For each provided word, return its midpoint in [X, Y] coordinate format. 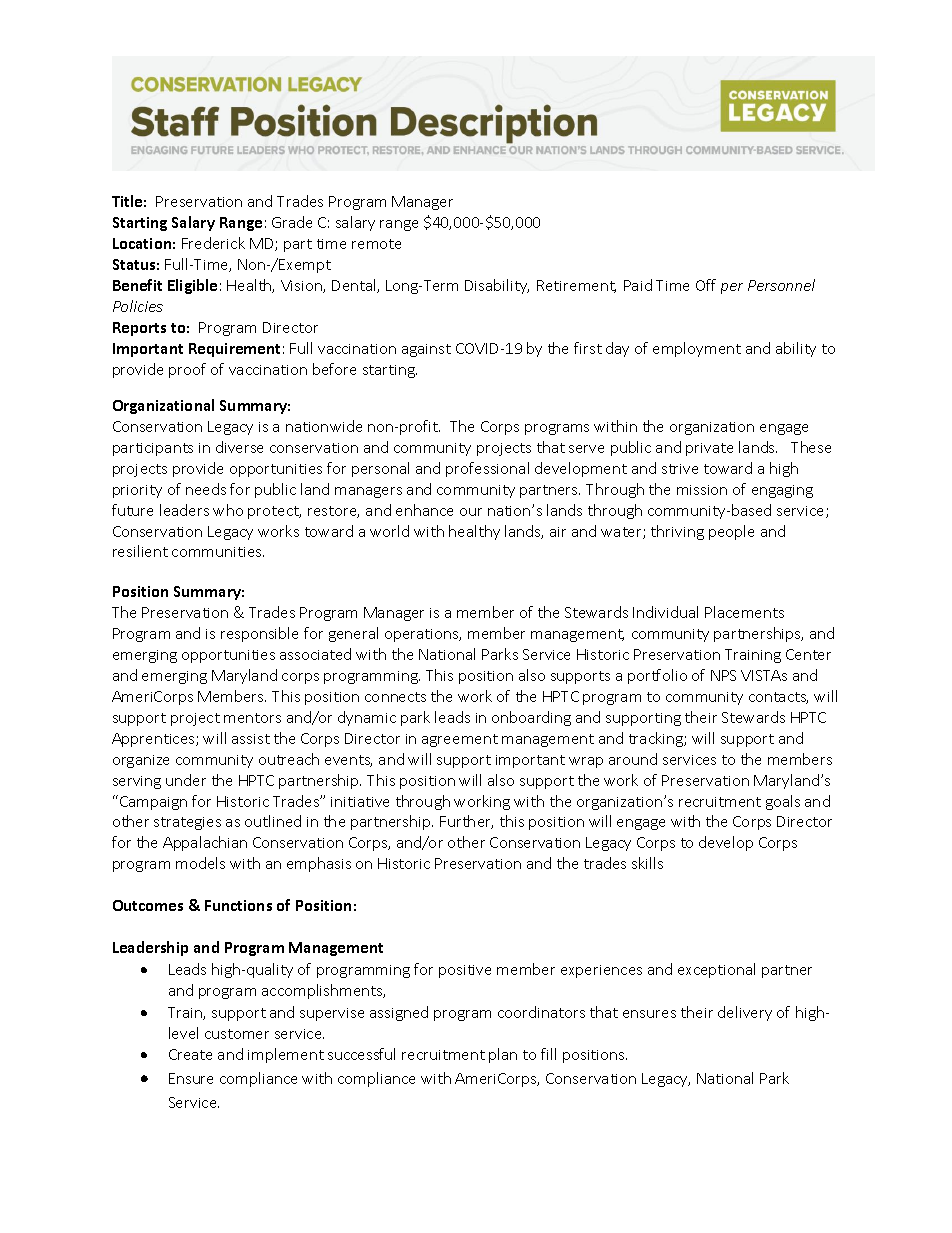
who [228, 510]
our [471, 512]
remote [376, 244]
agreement [460, 740]
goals [783, 802]
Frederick [213, 243]
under [186, 780]
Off [706, 285]
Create [190, 1054]
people [731, 532]
